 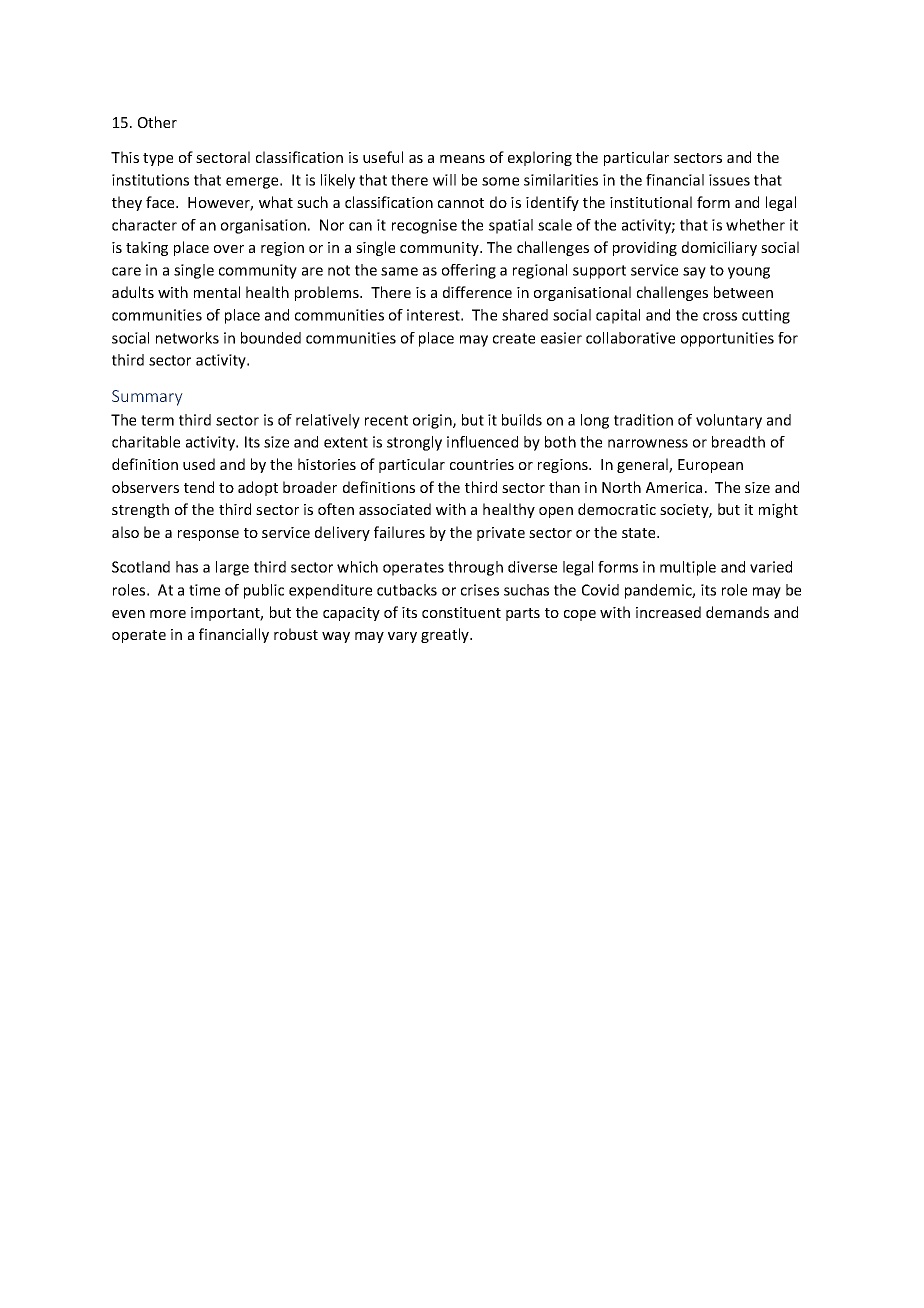 What do you see at coordinates (147, 398) in the screenshot?
I see `Summary` at bounding box center [147, 398].
